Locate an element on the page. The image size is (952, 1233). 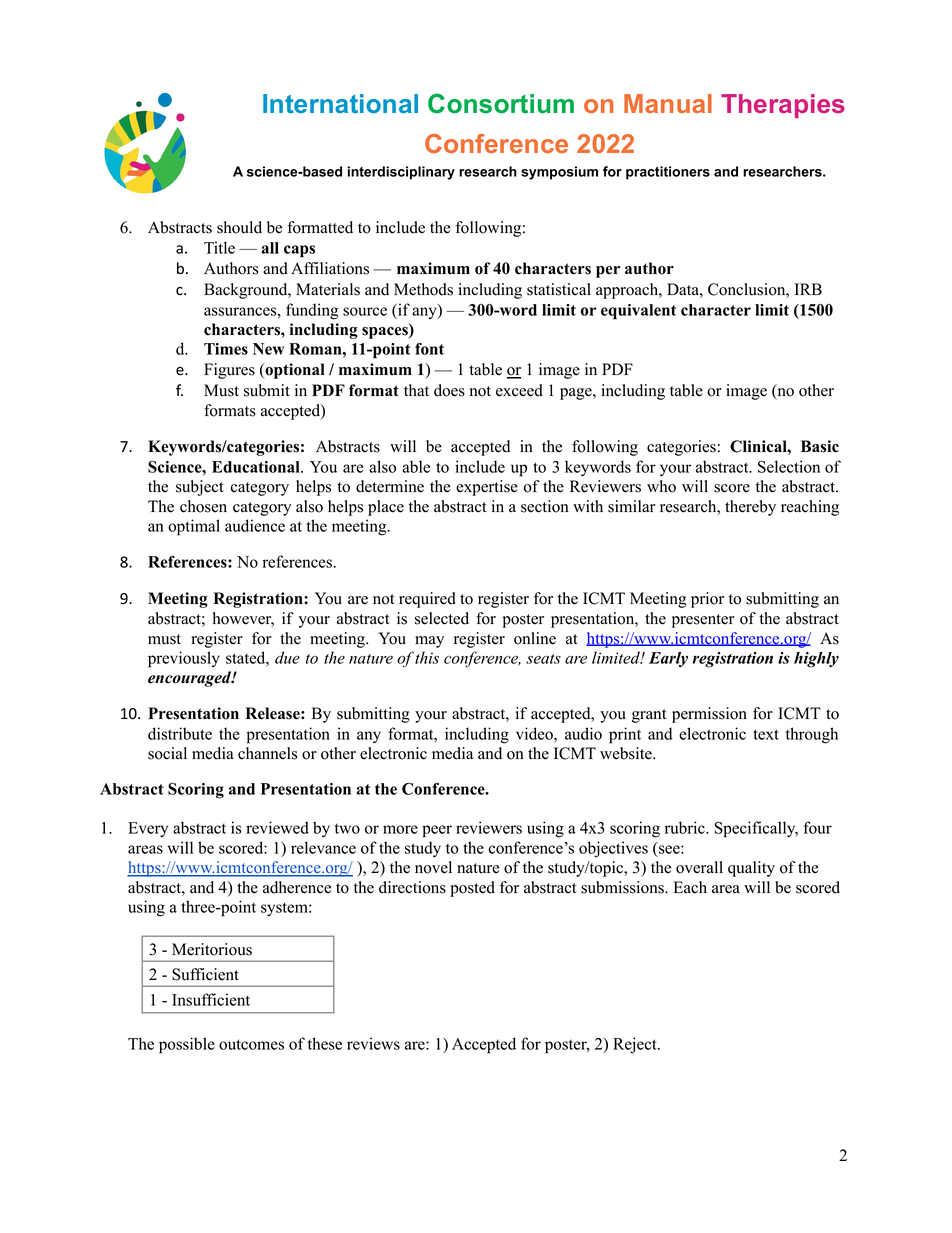
outcomes is located at coordinates (251, 1044).
